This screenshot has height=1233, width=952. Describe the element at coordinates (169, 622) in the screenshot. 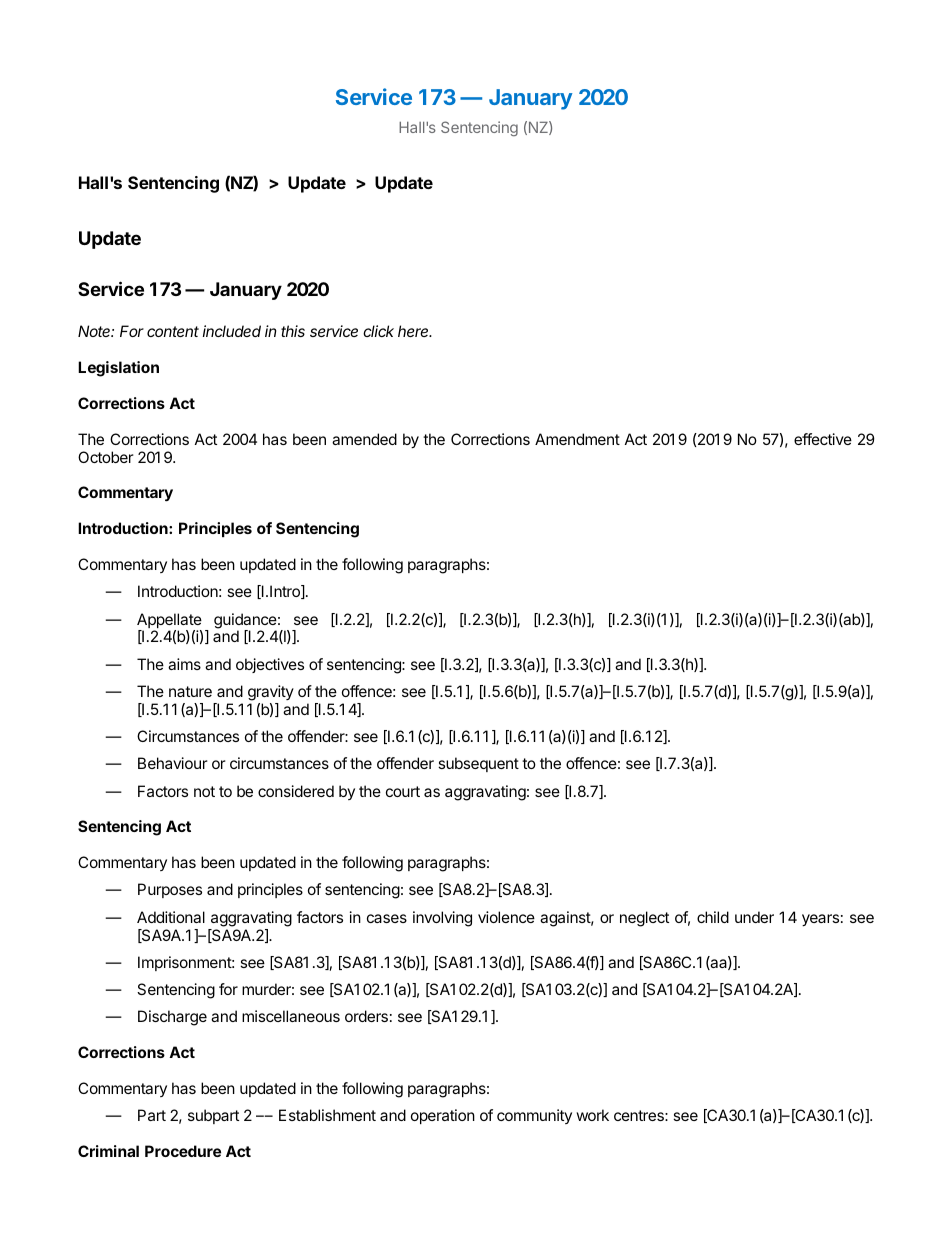

I see `Appellate` at that location.
